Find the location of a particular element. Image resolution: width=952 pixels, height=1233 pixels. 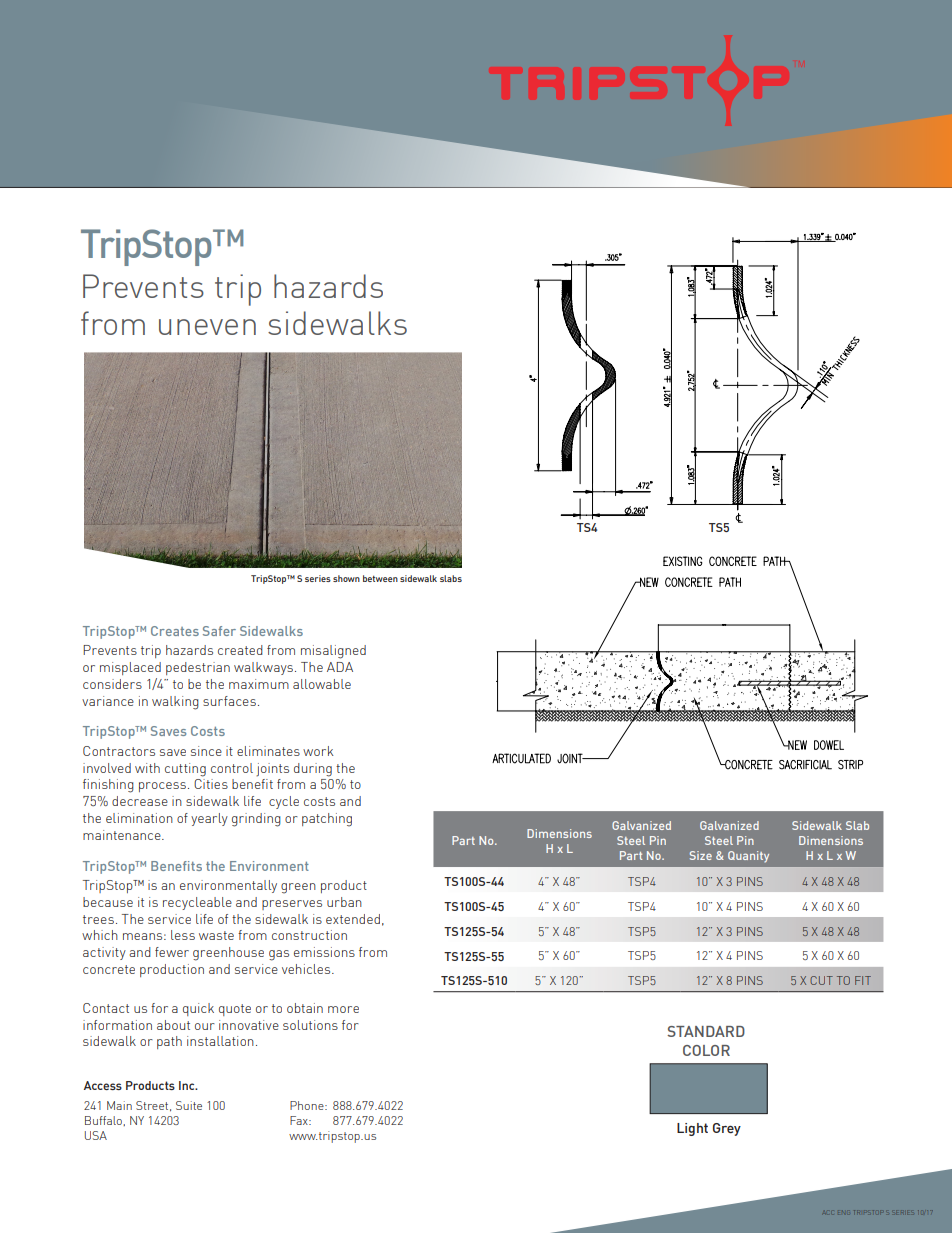

uneven is located at coordinates (207, 327).
